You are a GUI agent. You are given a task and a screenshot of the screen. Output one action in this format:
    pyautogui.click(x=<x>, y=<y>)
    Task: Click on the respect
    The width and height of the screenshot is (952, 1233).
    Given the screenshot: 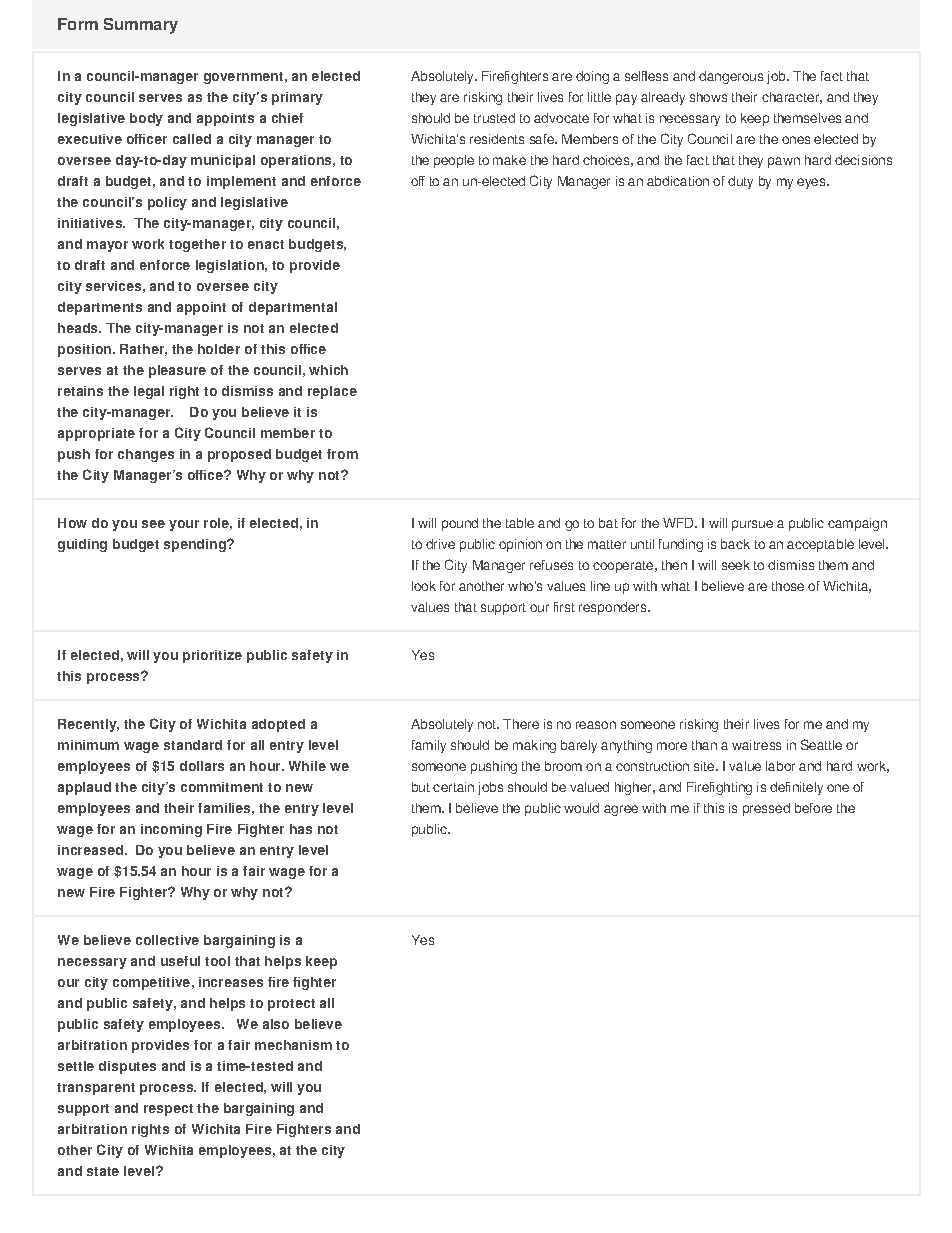 What is the action you would take?
    pyautogui.click(x=168, y=1110)
